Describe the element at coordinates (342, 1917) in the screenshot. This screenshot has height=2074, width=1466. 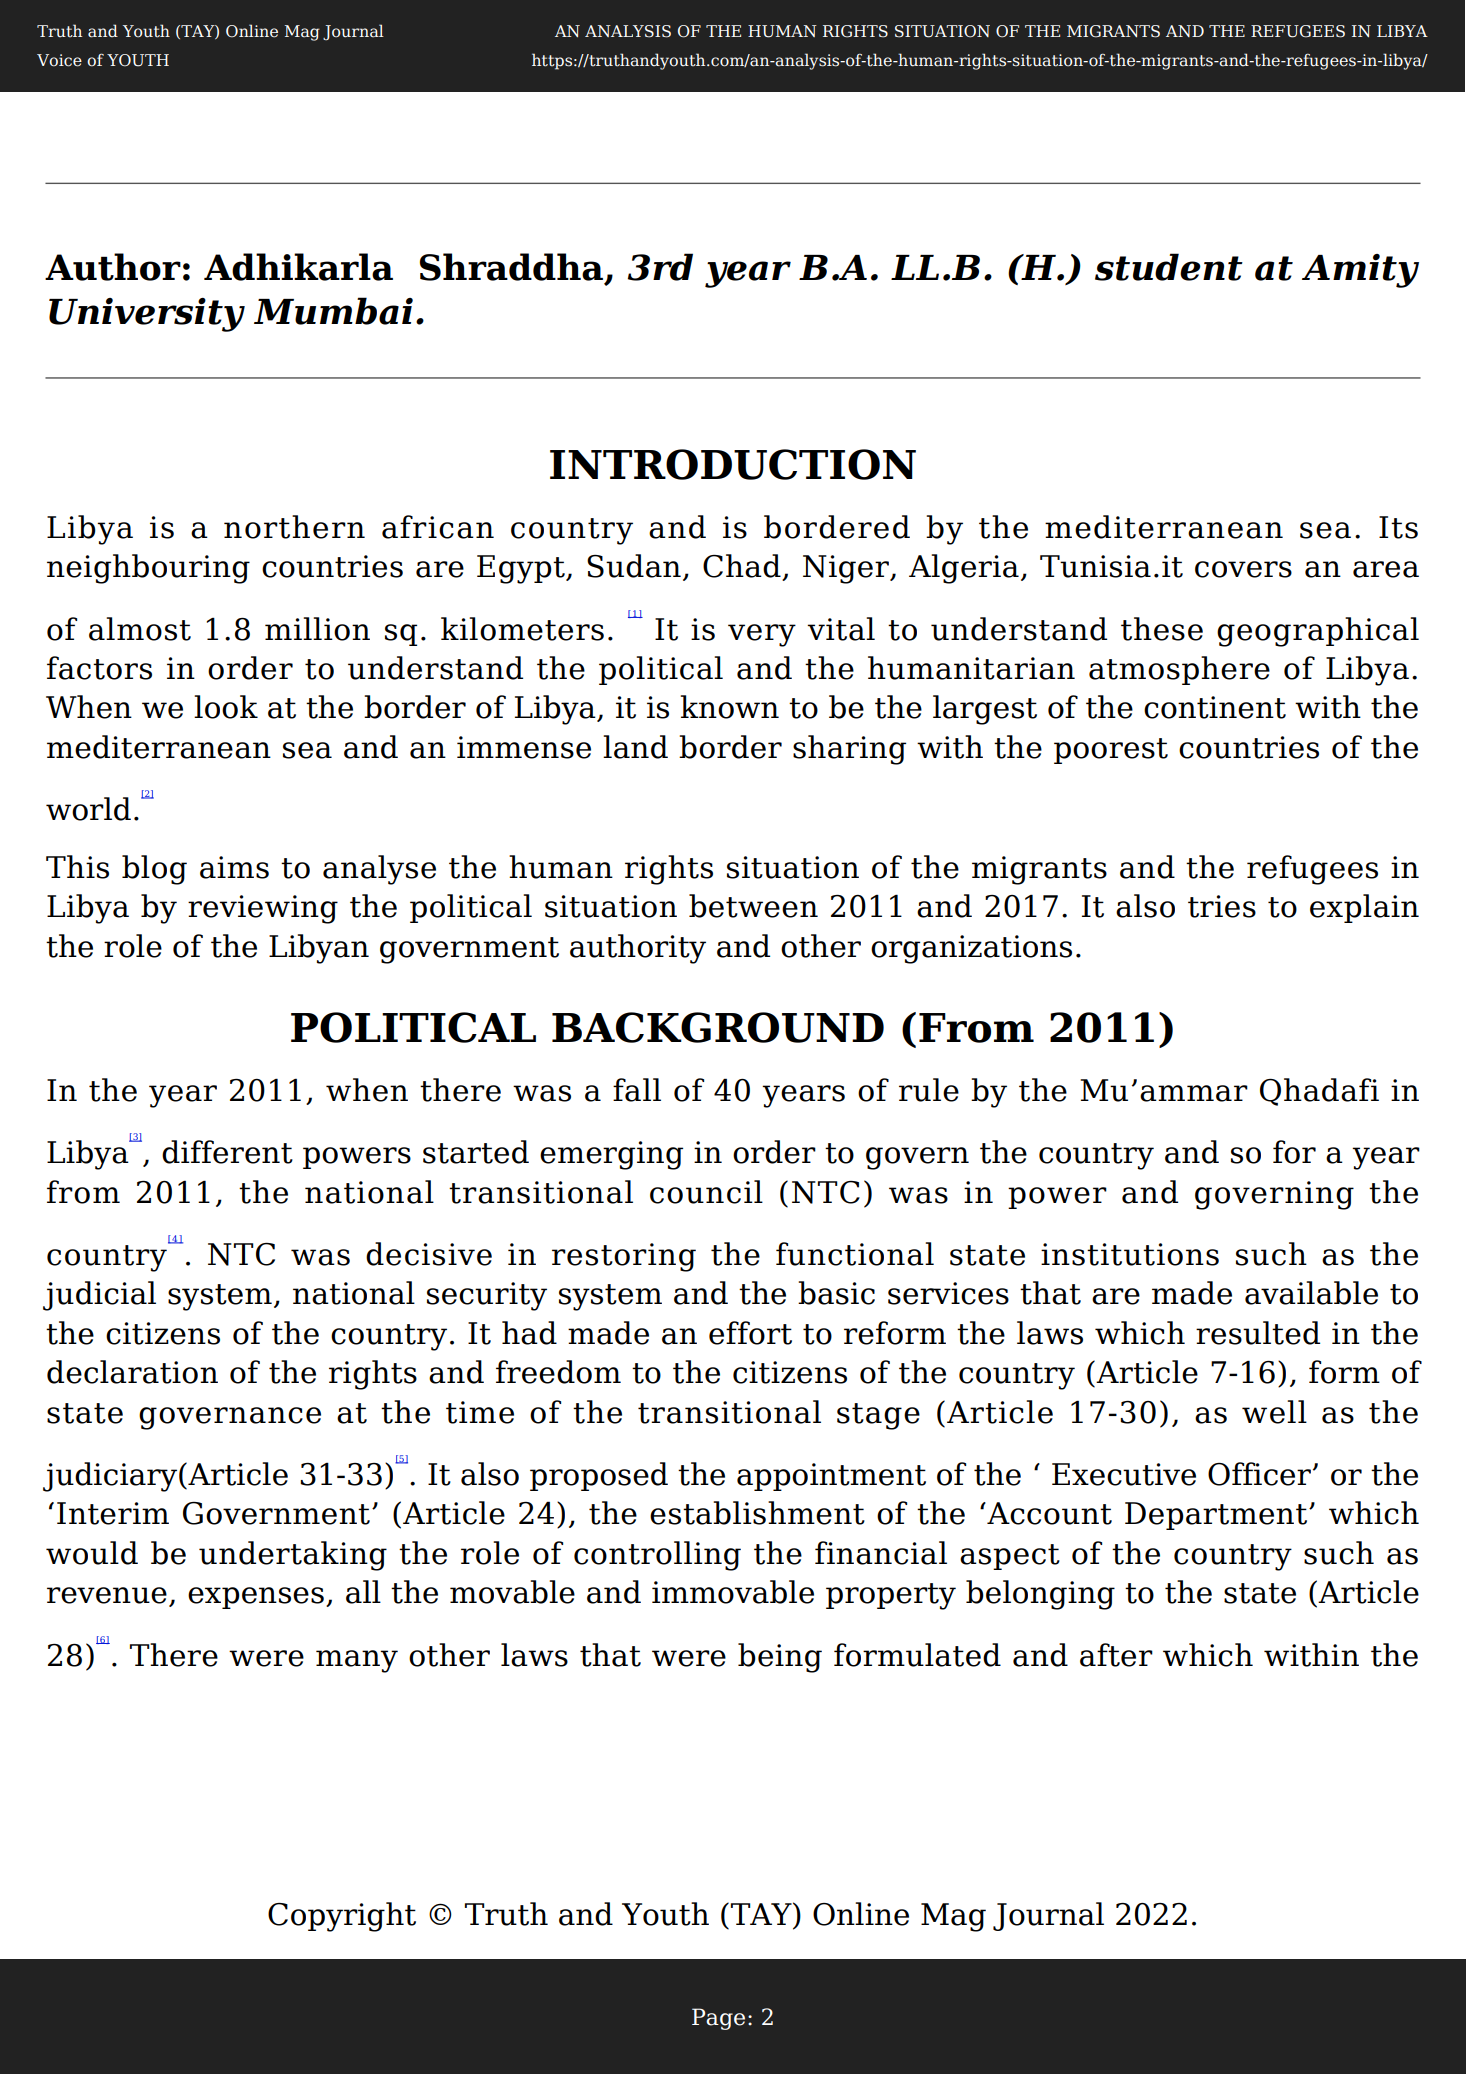
I see `Copyright` at that location.
